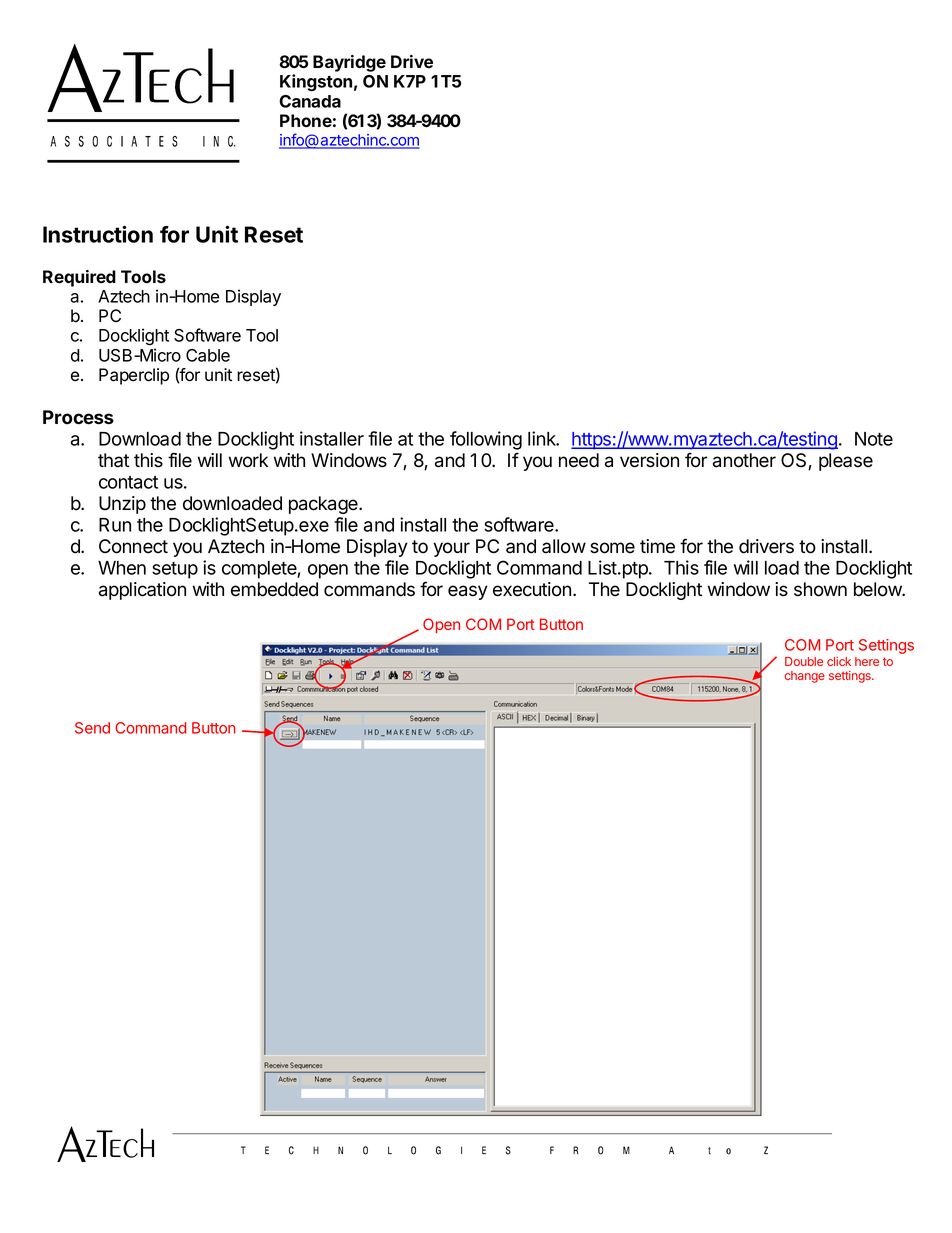 The image size is (952, 1233). Describe the element at coordinates (92, 728) in the screenshot. I see `Send` at that location.
